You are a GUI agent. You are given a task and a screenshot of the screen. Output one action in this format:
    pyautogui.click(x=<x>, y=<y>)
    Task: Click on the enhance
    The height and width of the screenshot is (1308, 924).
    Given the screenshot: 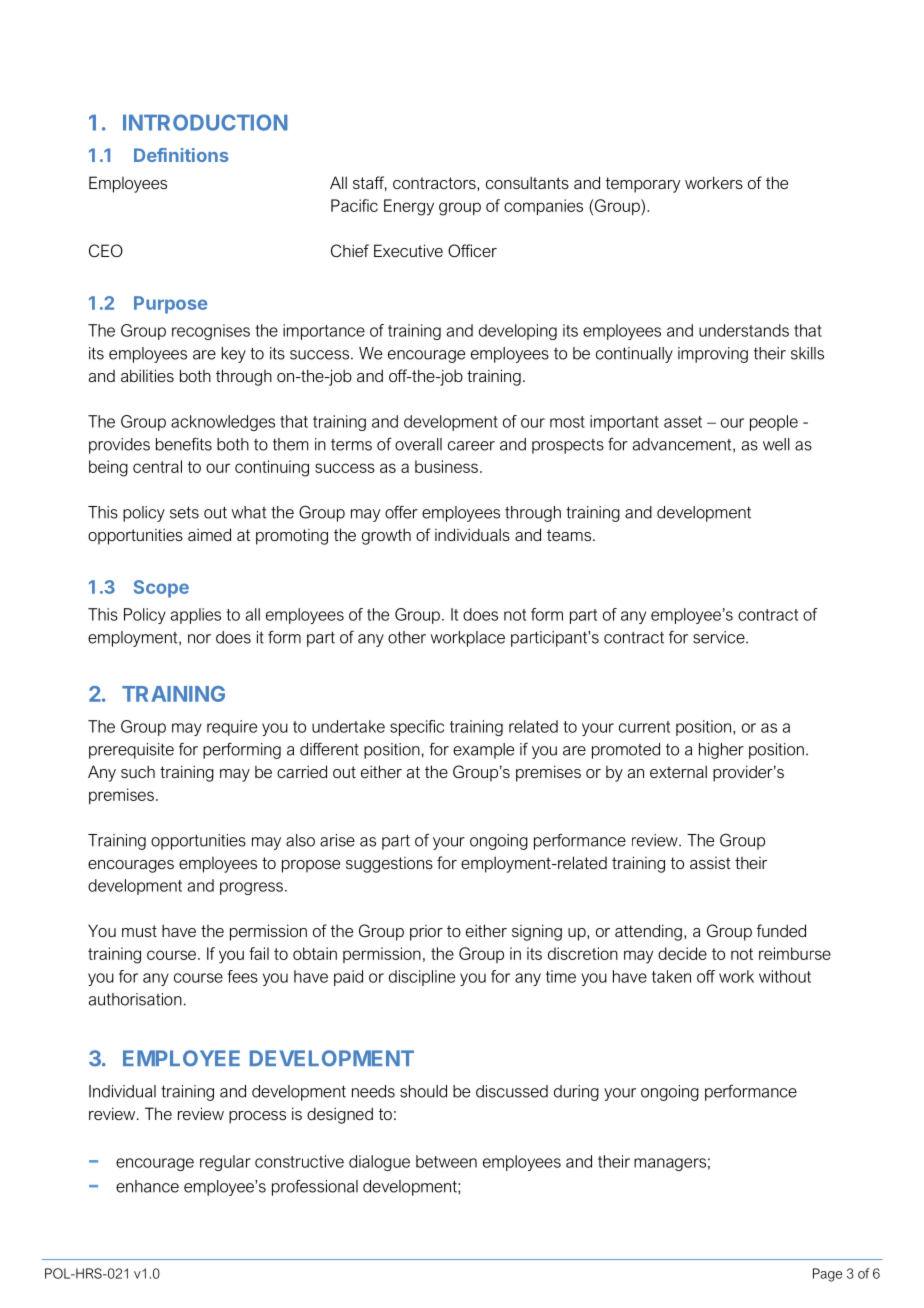 What is the action you would take?
    pyautogui.click(x=147, y=1186)
